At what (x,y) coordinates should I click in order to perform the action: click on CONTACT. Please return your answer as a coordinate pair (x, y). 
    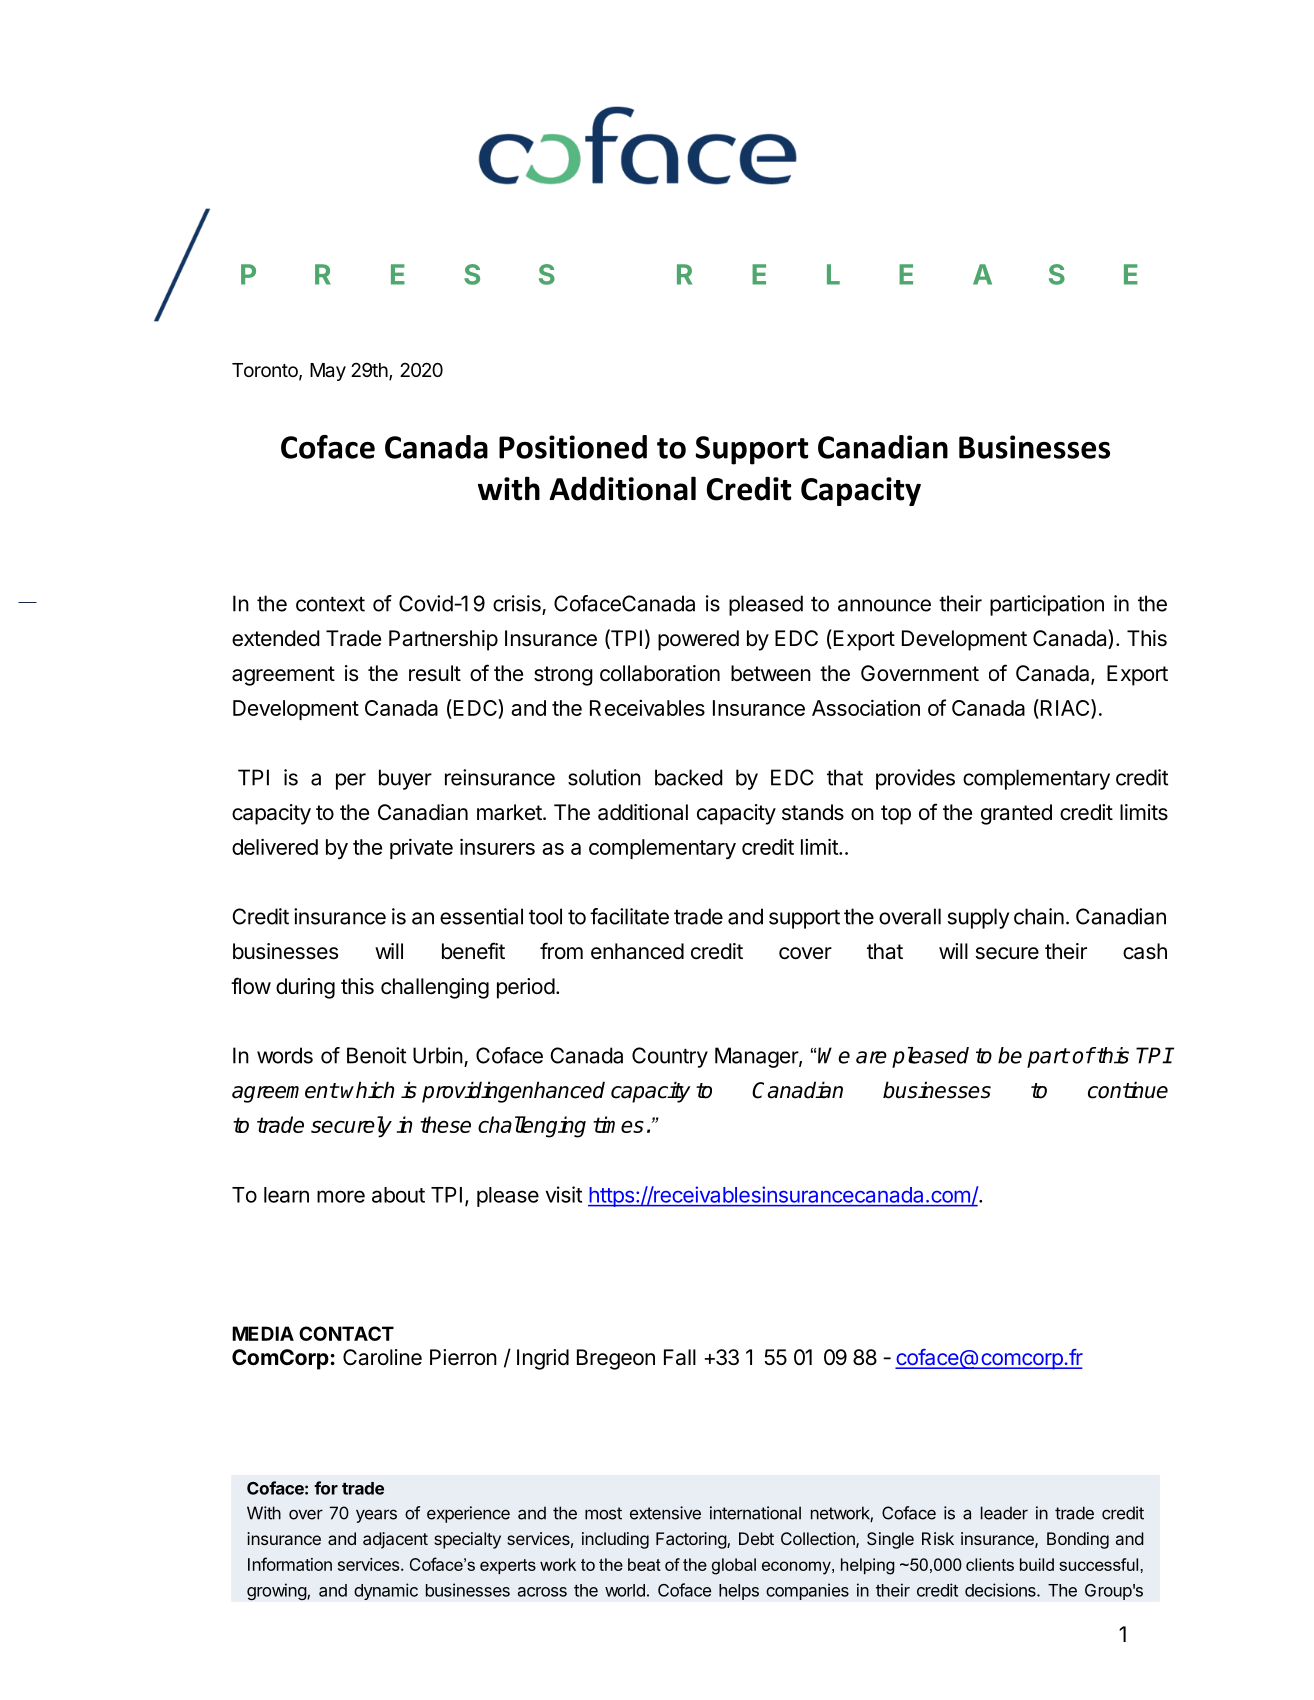
    Looking at the image, I should click on (346, 1333).
